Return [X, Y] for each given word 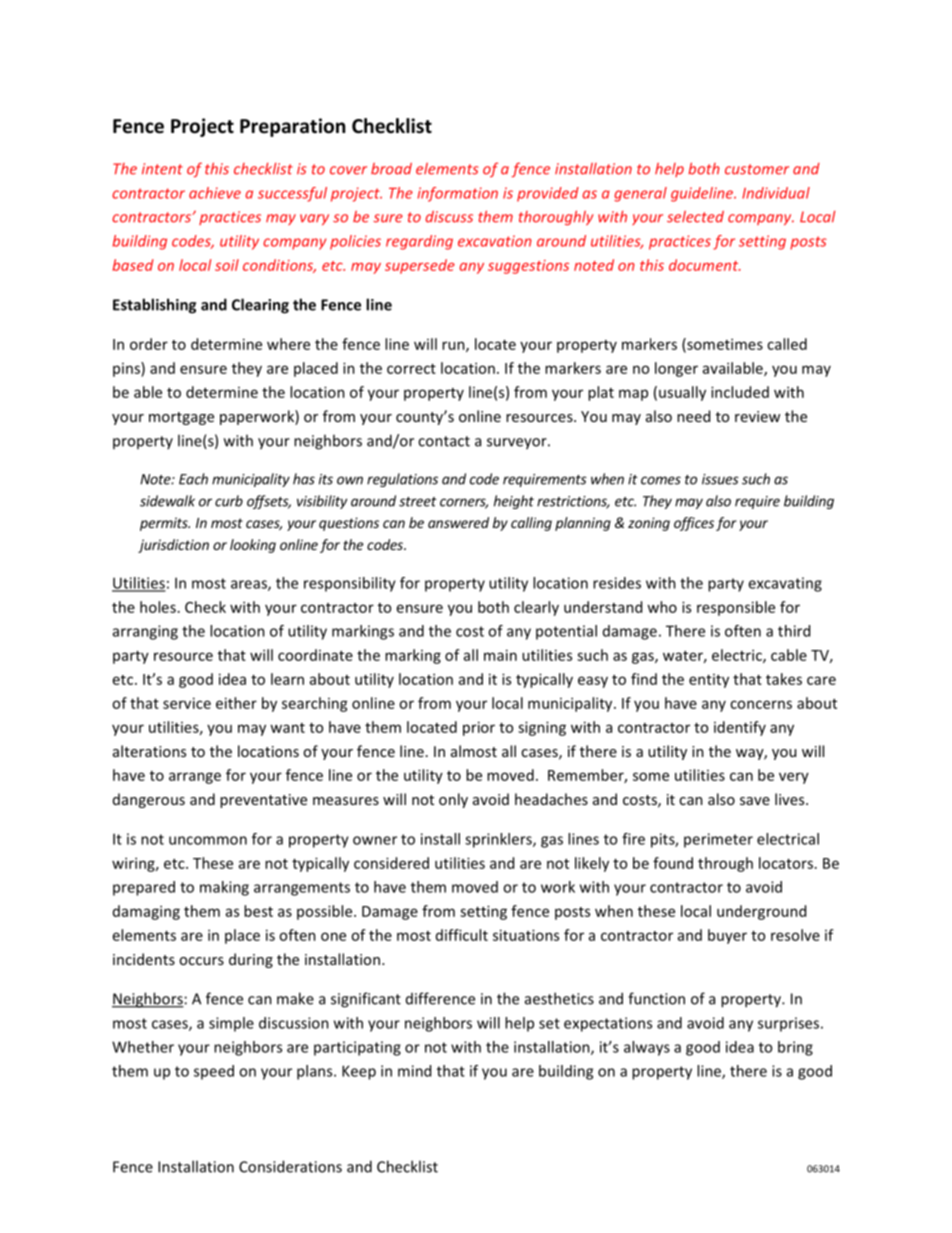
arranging [145, 632]
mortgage [181, 418]
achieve [215, 193]
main [500, 655]
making [224, 888]
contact [444, 441]
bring [795, 1048]
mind [414, 1071]
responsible [736, 608]
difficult [462, 935]
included [740, 392]
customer [757, 169]
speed [214, 1072]
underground [761, 912]
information [457, 194]
